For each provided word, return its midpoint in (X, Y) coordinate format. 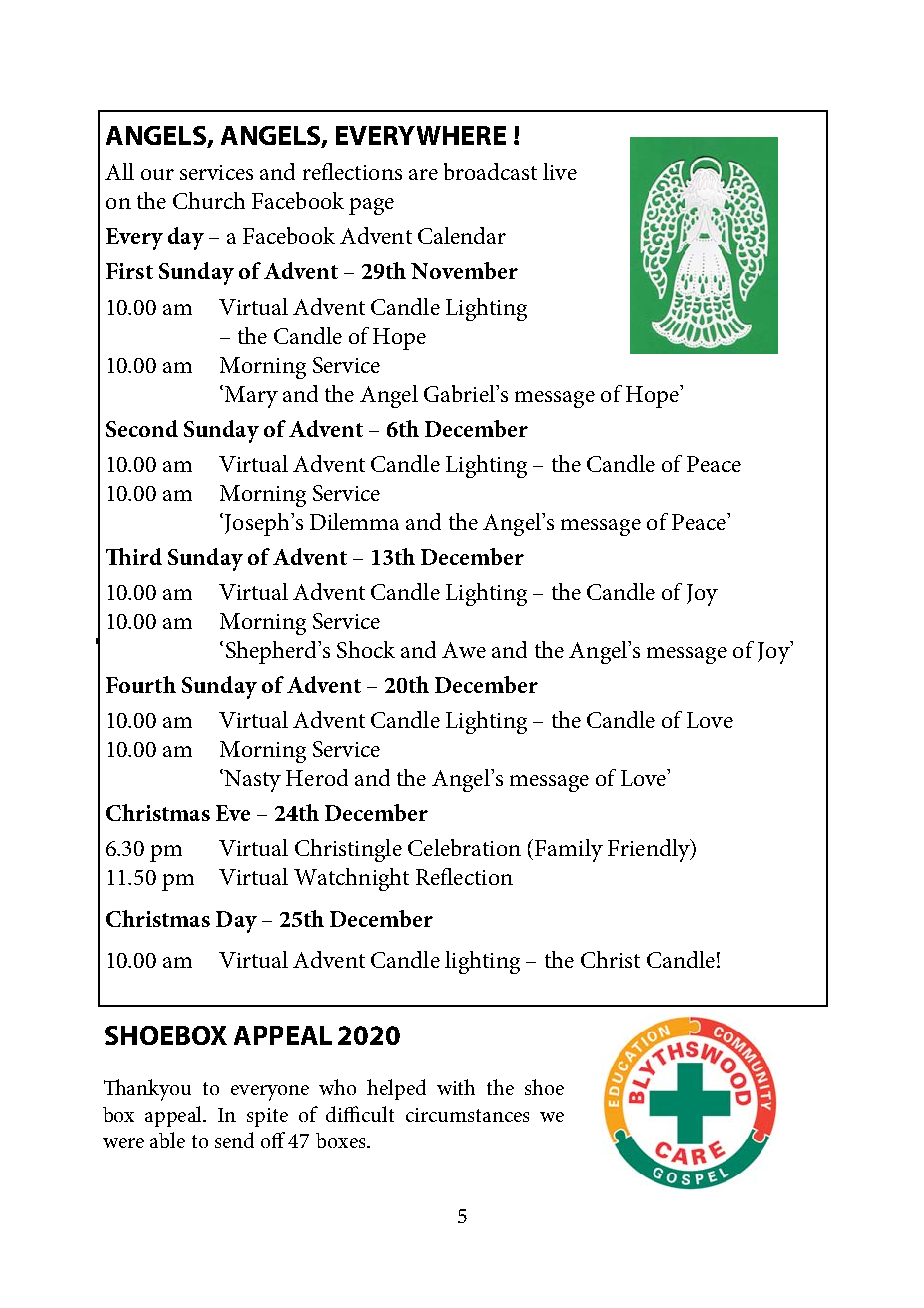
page (371, 206)
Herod (317, 777)
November (464, 270)
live (560, 171)
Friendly (650, 850)
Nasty (252, 781)
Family (569, 850)
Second (142, 428)
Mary (251, 397)
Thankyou (147, 1090)
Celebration (464, 847)
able (167, 1140)
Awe (464, 650)
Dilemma (354, 521)
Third (134, 556)
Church (209, 200)
